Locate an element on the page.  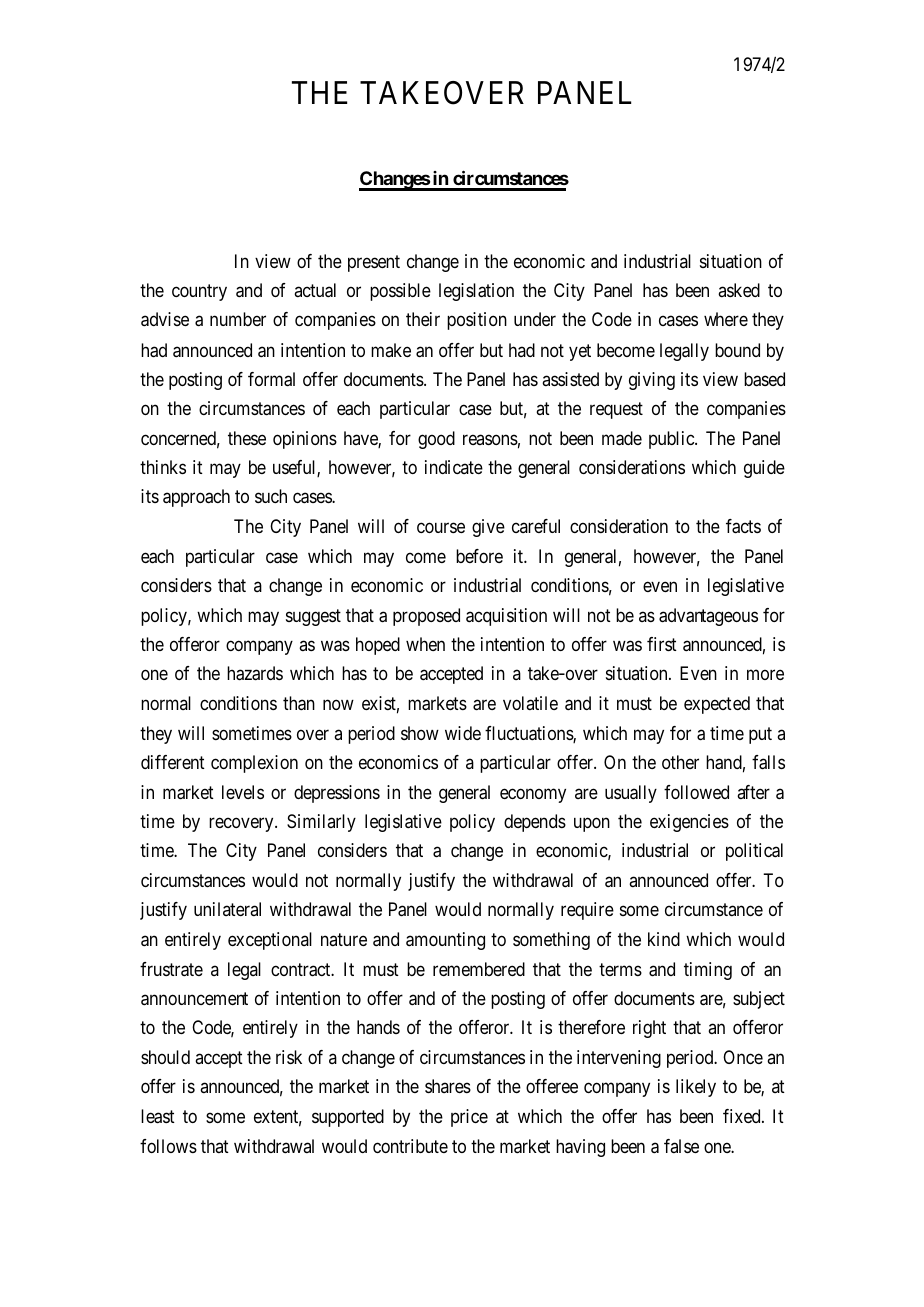
wide is located at coordinates (463, 733).
